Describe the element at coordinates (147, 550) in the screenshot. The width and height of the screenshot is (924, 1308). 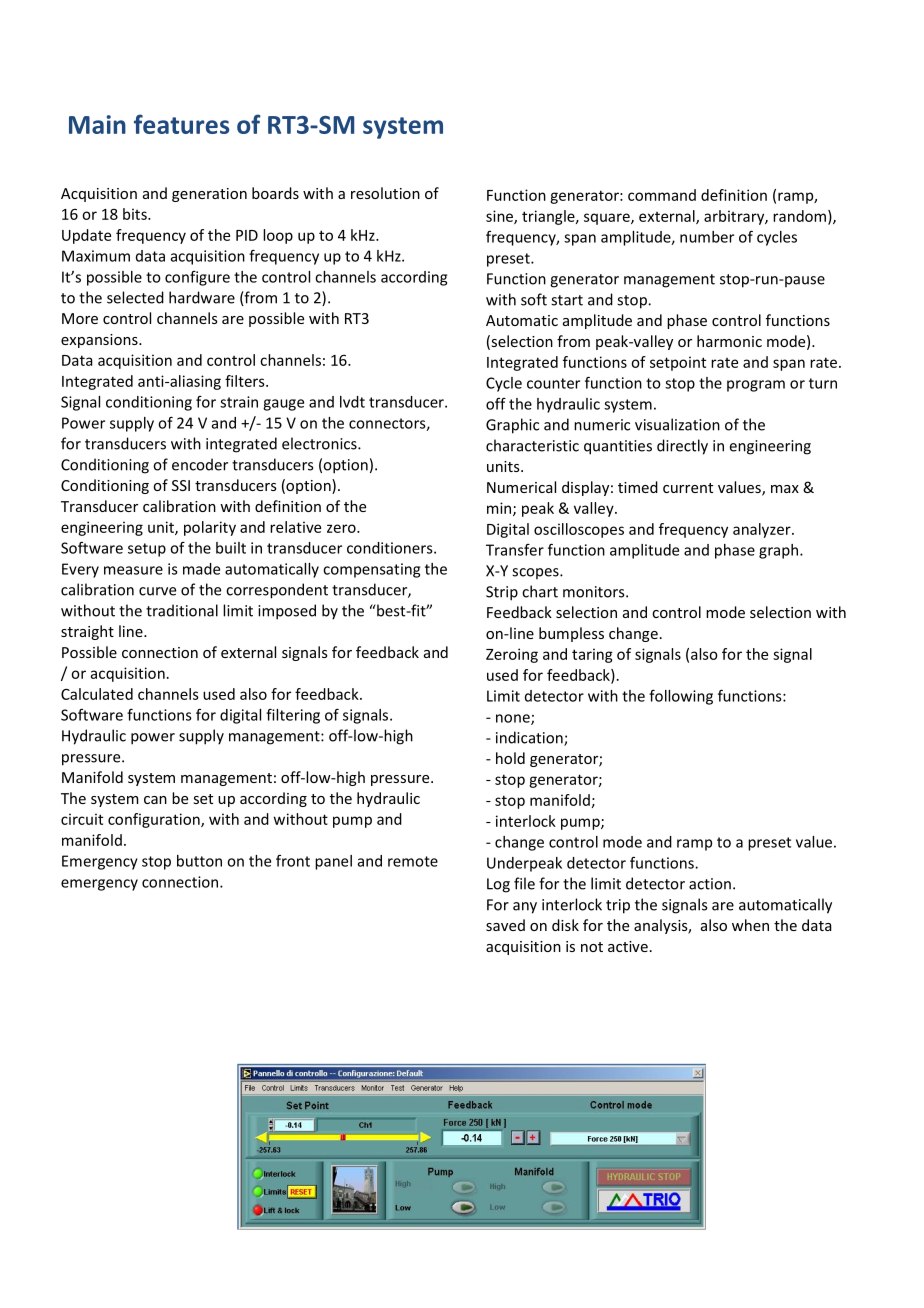
I see `setup` at that location.
